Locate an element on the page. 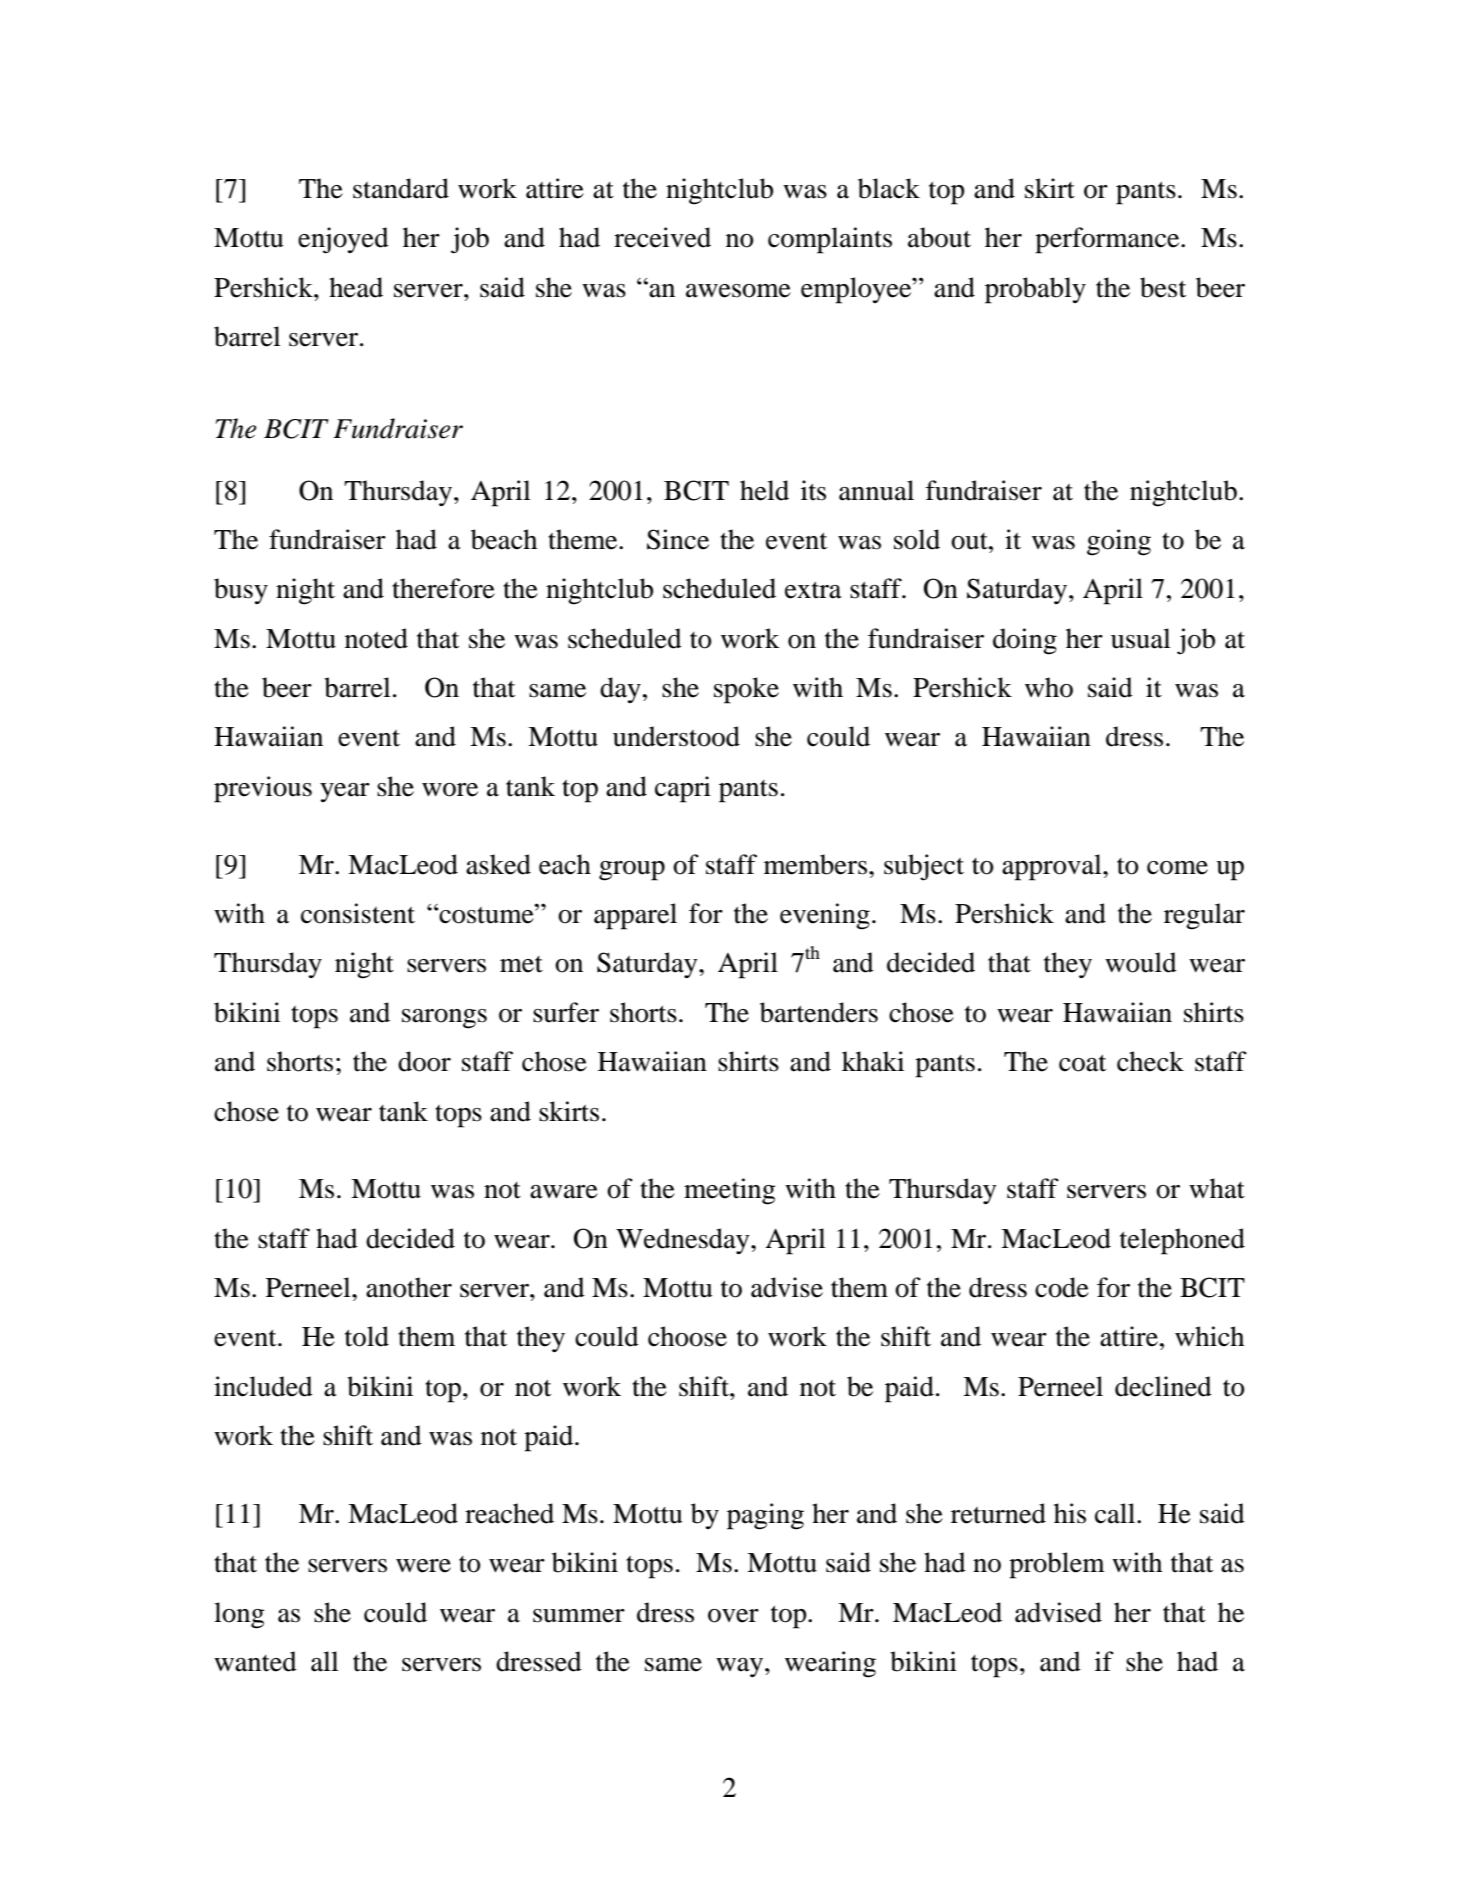 This image has height=1888, width=1459. door is located at coordinates (424, 1061).
